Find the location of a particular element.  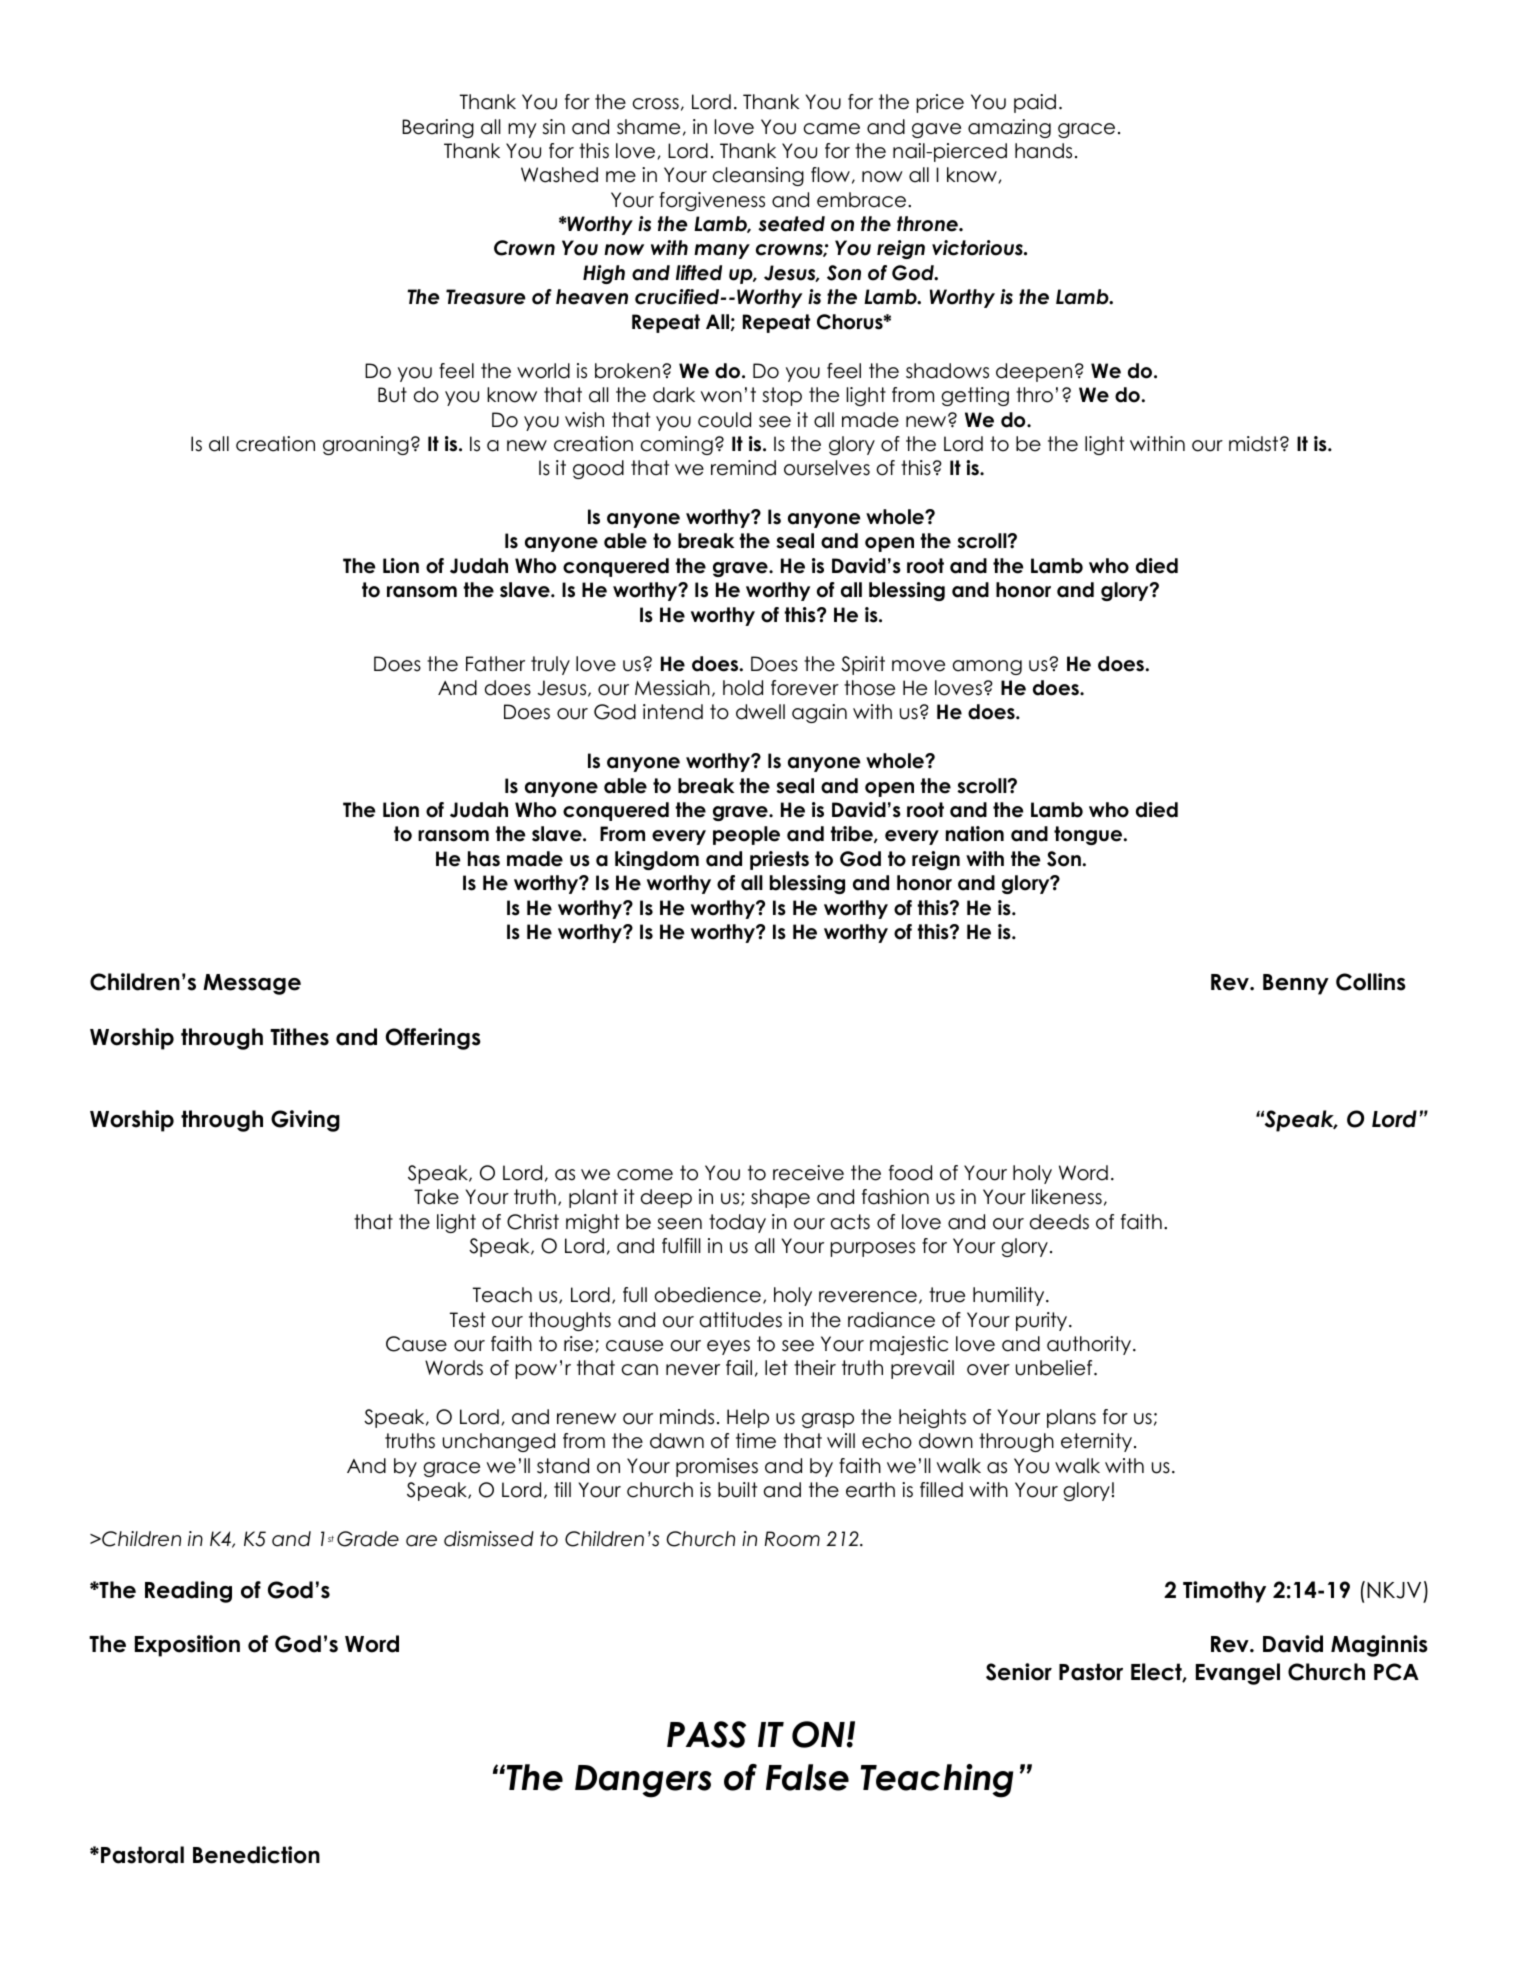

hands is located at coordinates (1043, 151).
